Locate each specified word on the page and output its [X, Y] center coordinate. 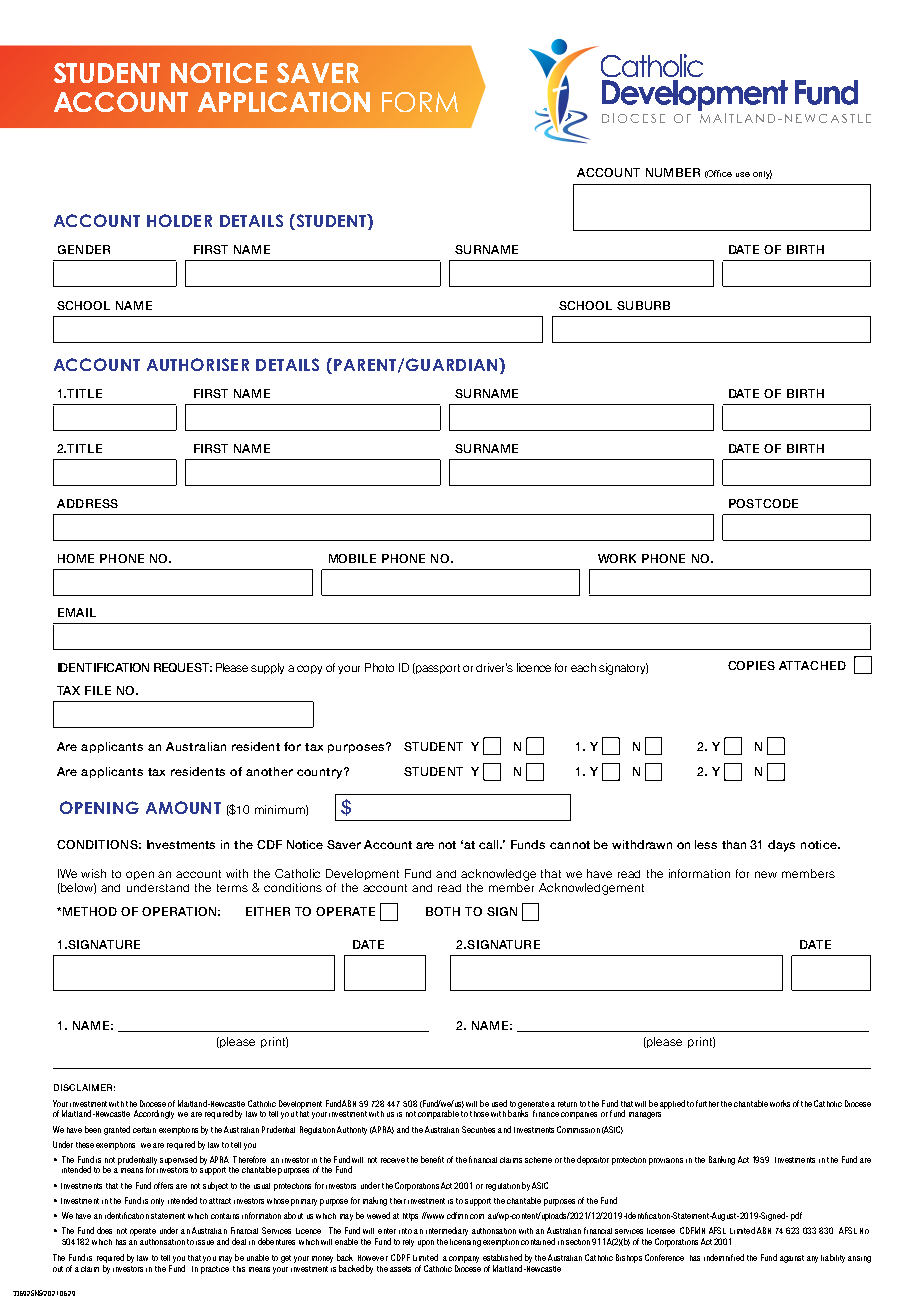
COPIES [751, 665]
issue [205, 1242]
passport [437, 668]
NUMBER [673, 172]
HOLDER [179, 220]
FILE [98, 690]
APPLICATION [284, 102]
